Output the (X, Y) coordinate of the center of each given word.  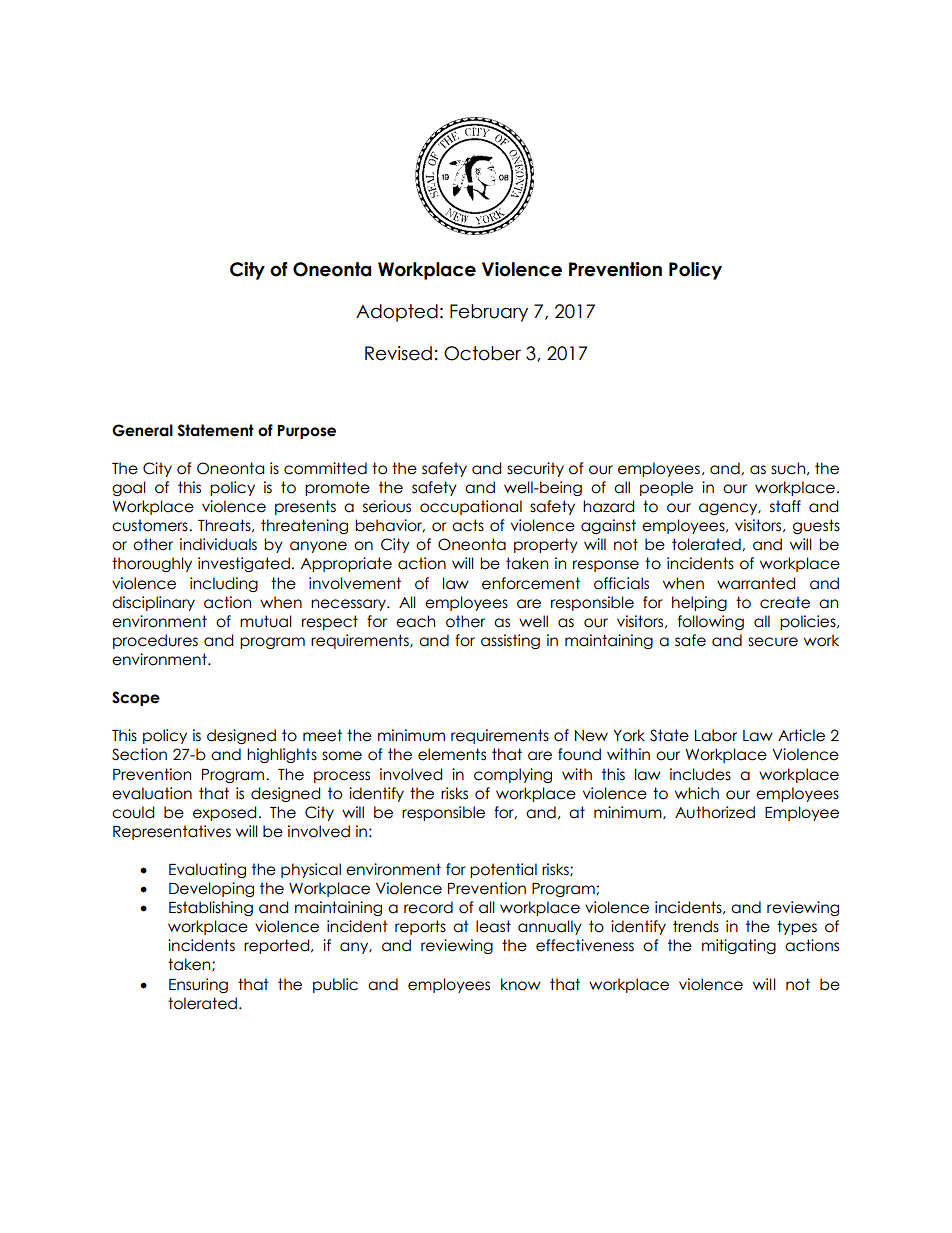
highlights (282, 755)
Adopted (397, 313)
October (482, 353)
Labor (716, 735)
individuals (218, 544)
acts (468, 525)
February (489, 313)
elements (452, 754)
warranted (756, 583)
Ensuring (198, 985)
